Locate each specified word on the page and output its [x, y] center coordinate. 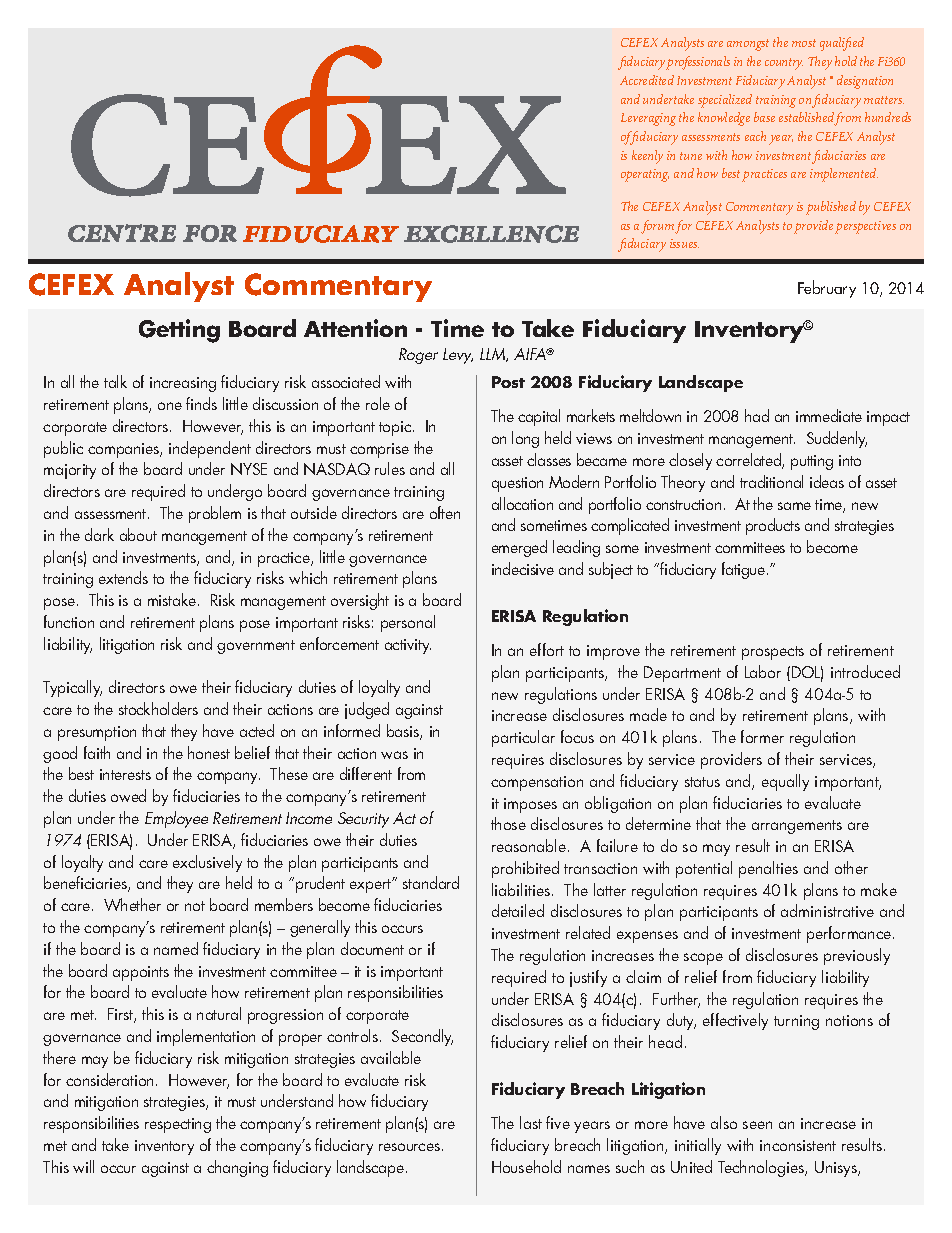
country [784, 64]
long [525, 439]
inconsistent [798, 1145]
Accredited [647, 80]
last [531, 1122]
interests [125, 774]
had [757, 415]
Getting [179, 331]
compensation [537, 783]
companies [125, 450]
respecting [178, 1125]
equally [785, 782]
